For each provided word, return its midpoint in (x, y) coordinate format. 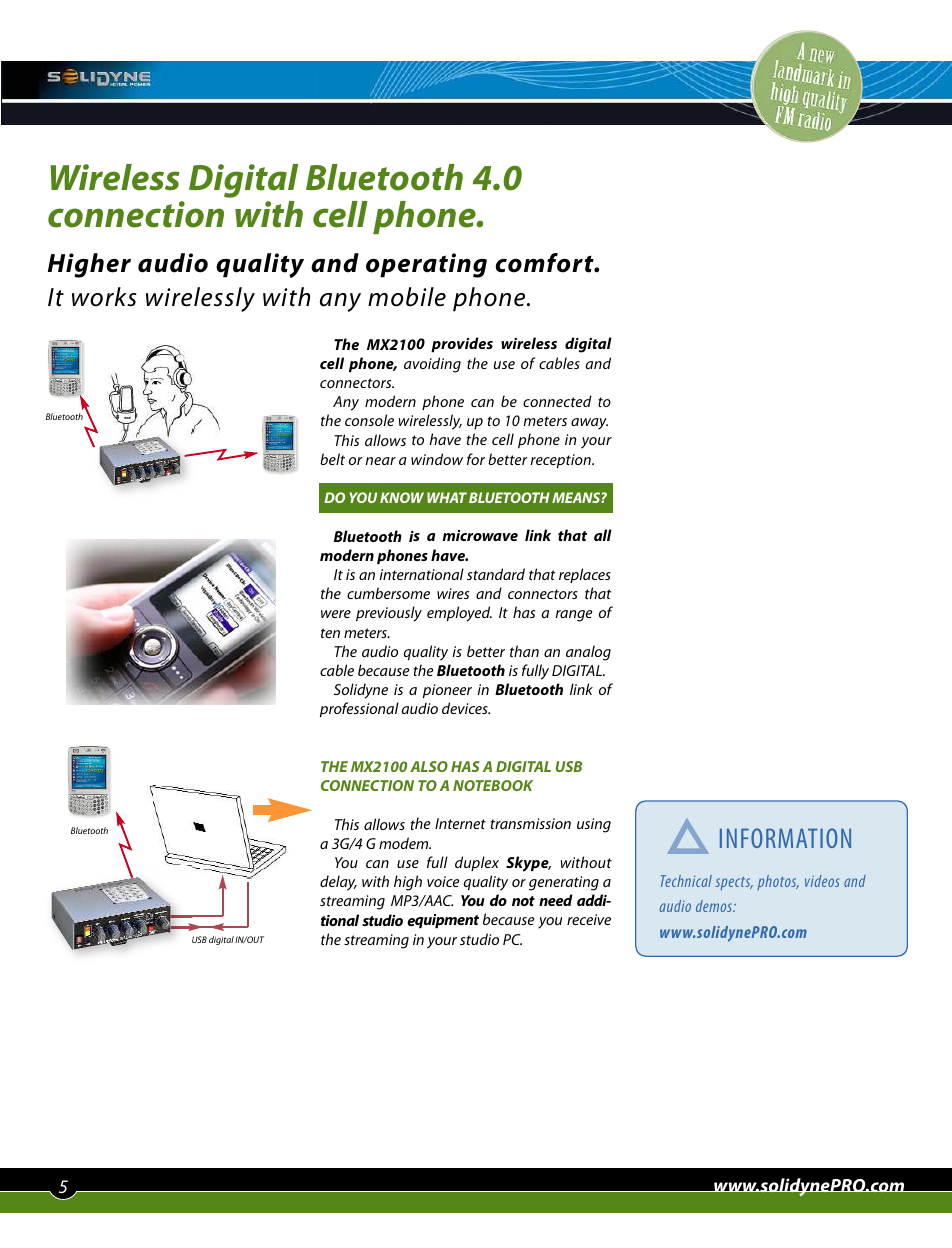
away (589, 424)
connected (557, 401)
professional (359, 709)
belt (332, 459)
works (104, 297)
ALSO (429, 766)
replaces (585, 575)
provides (462, 344)
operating (426, 265)
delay (338, 883)
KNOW (402, 497)
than (524, 651)
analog (588, 653)
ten (330, 633)
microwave (480, 535)
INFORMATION (785, 838)
